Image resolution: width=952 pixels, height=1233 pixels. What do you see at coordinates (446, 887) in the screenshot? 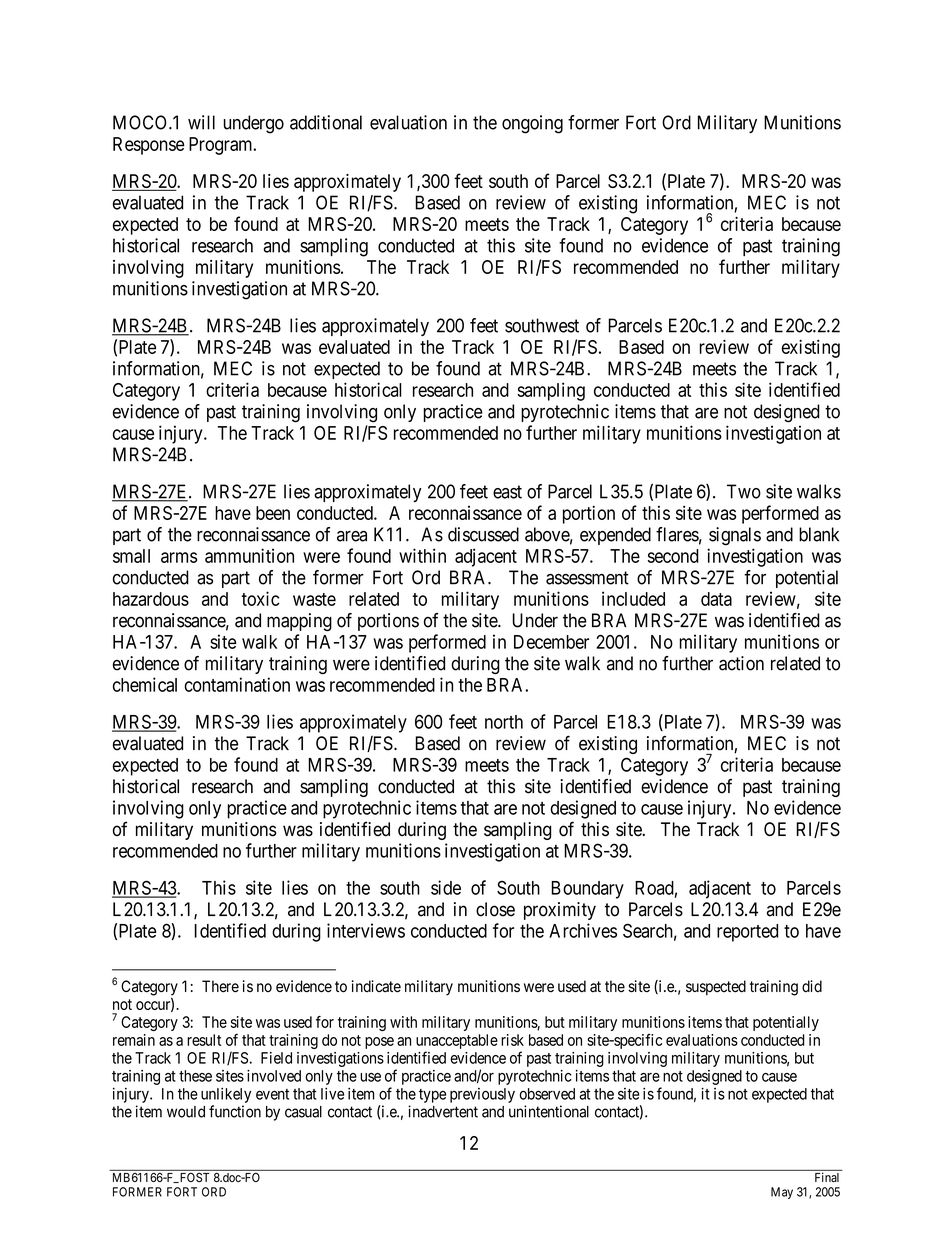
I see `side` at bounding box center [446, 887].
